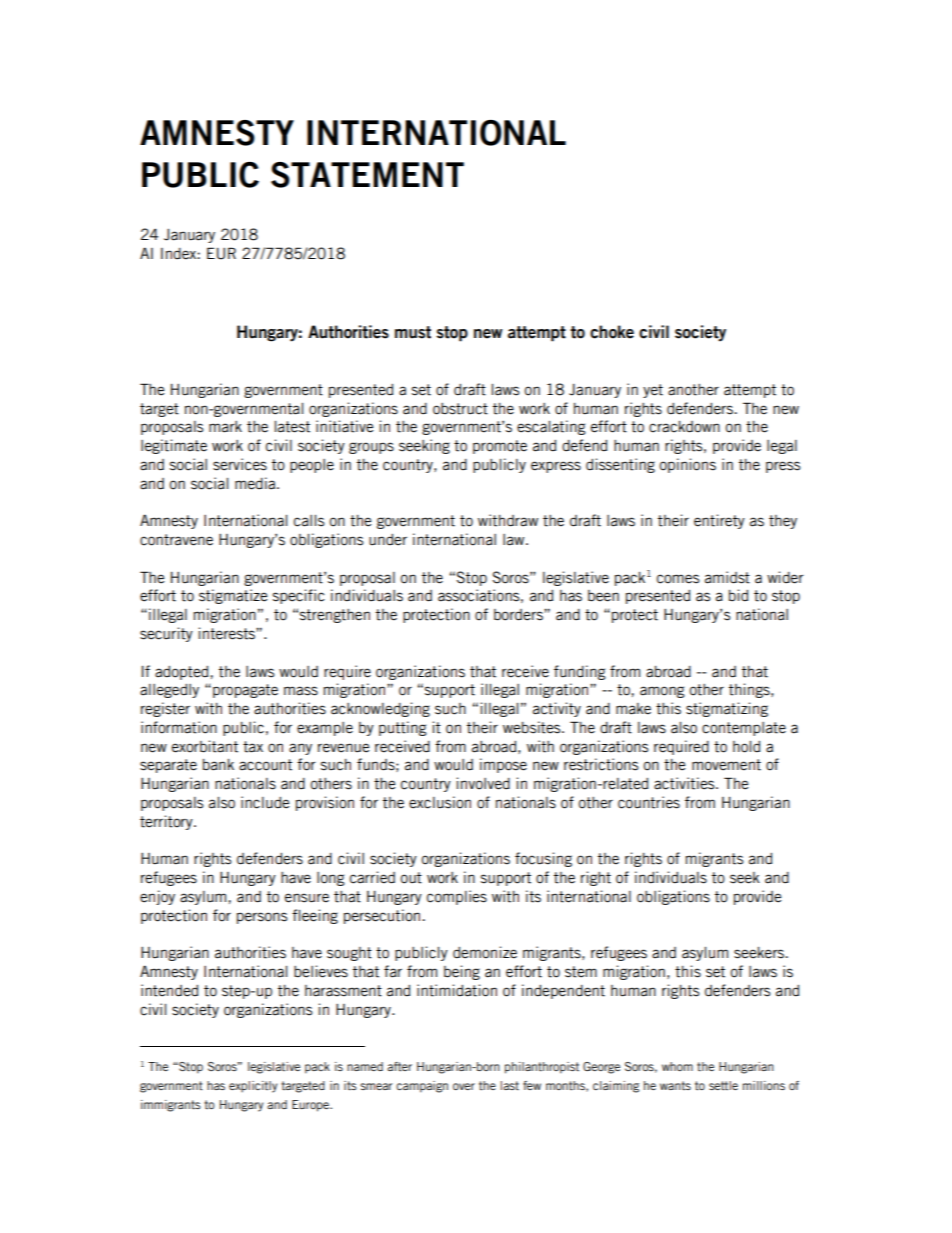  Describe the element at coordinates (612, 332) in the screenshot. I see `choke` at that location.
